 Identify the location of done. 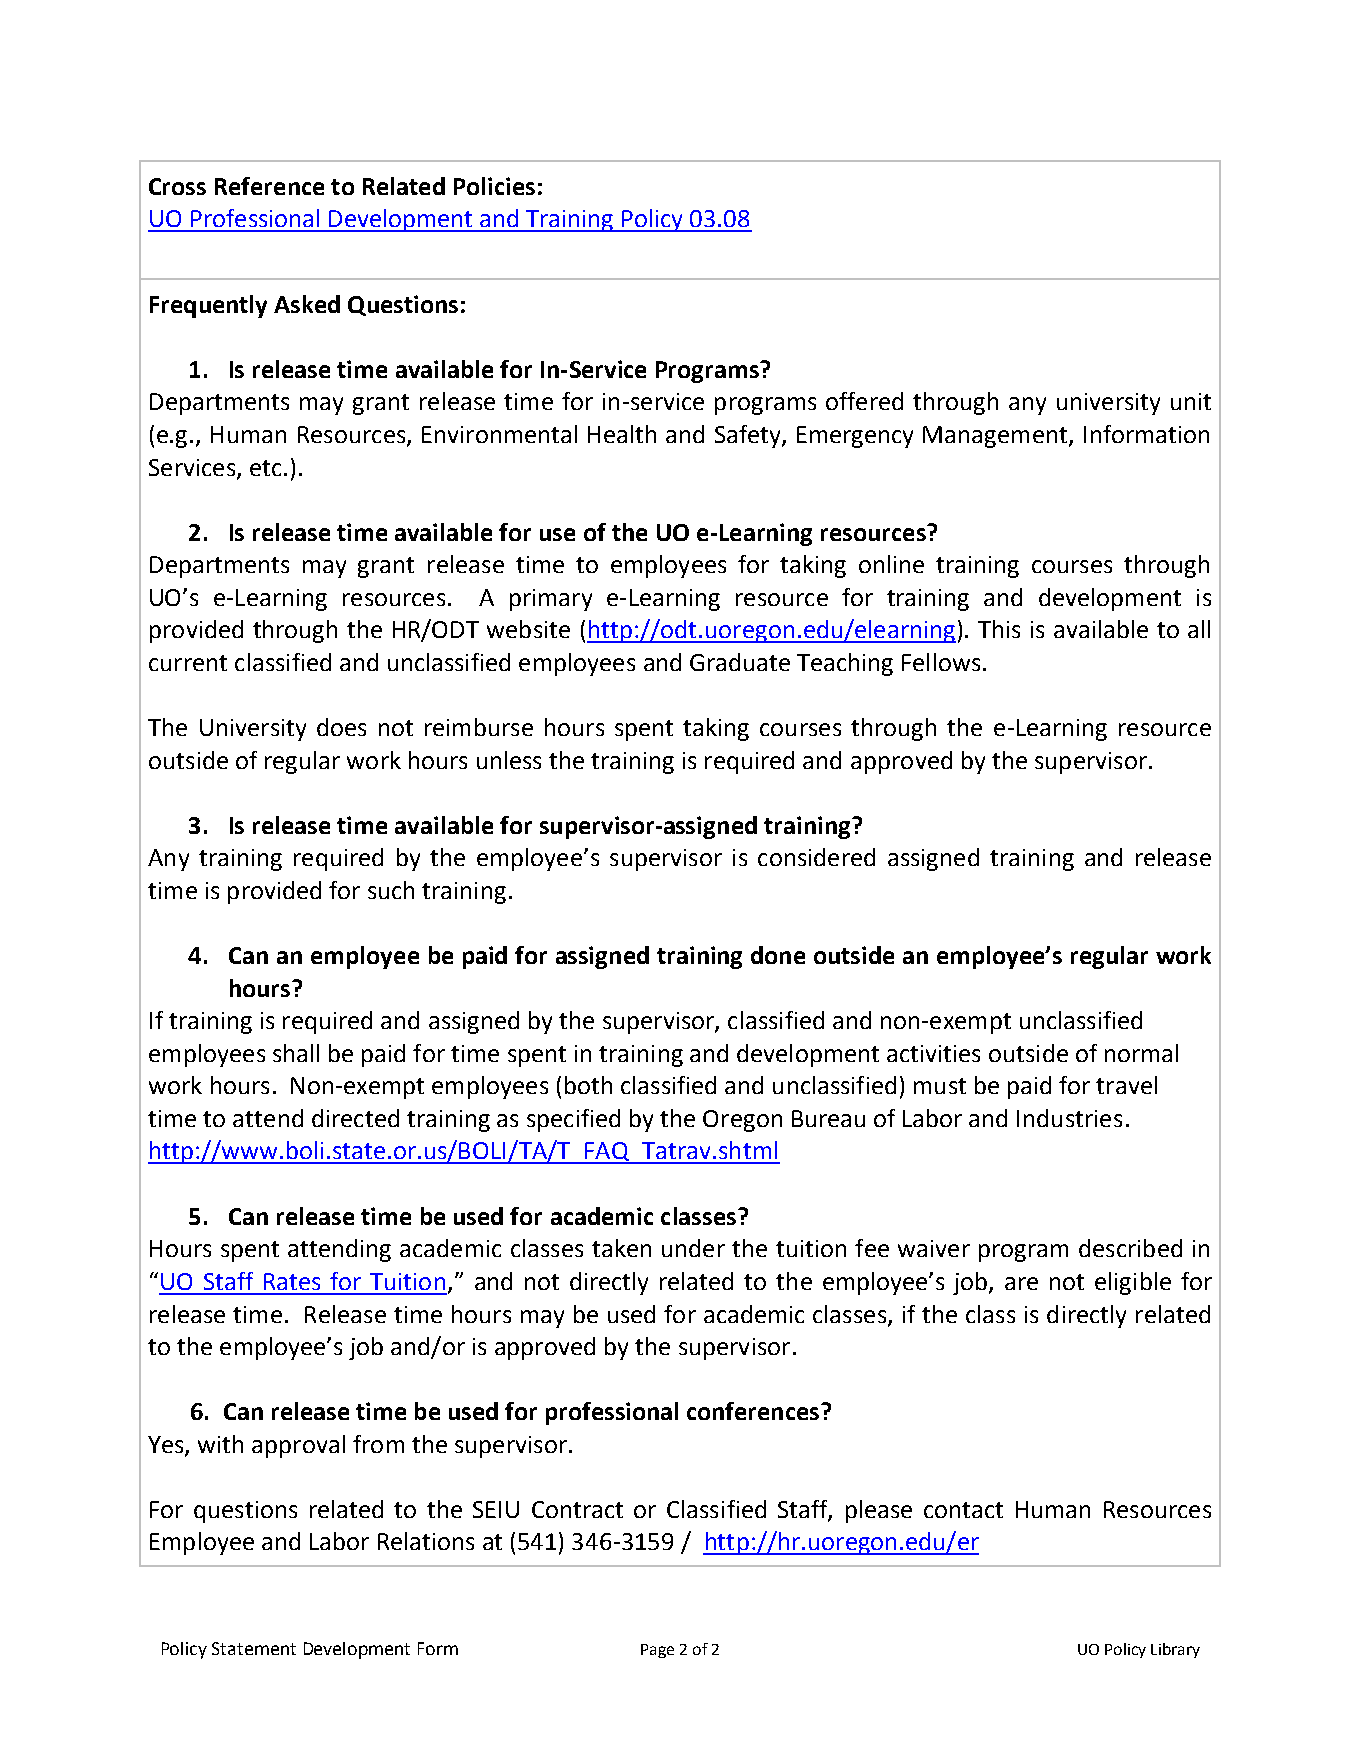
(778, 955).
